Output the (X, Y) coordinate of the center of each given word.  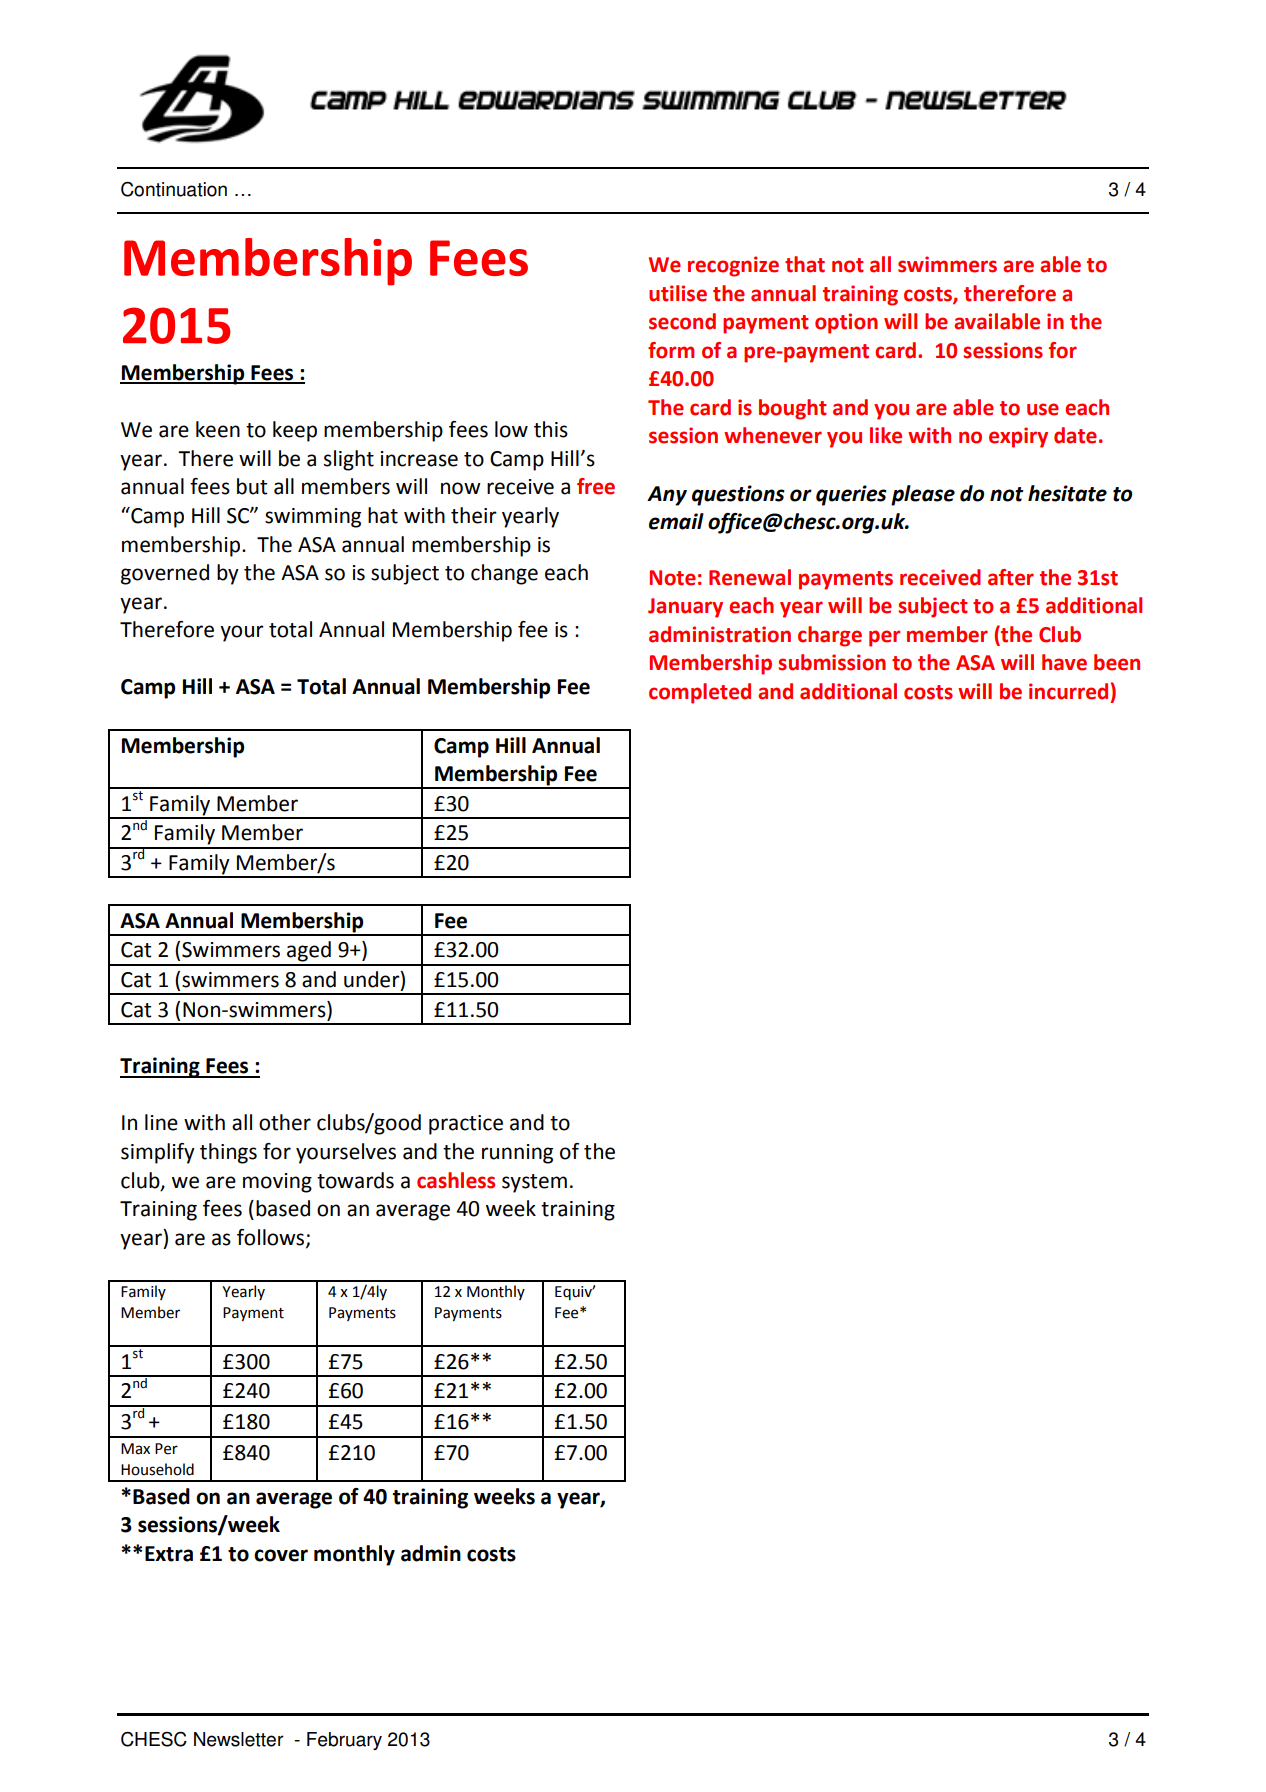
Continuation (174, 189)
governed (165, 574)
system (534, 1183)
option (846, 323)
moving (277, 1183)
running (517, 1154)
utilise (678, 293)
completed (700, 693)
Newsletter (239, 1739)
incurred (1068, 691)
